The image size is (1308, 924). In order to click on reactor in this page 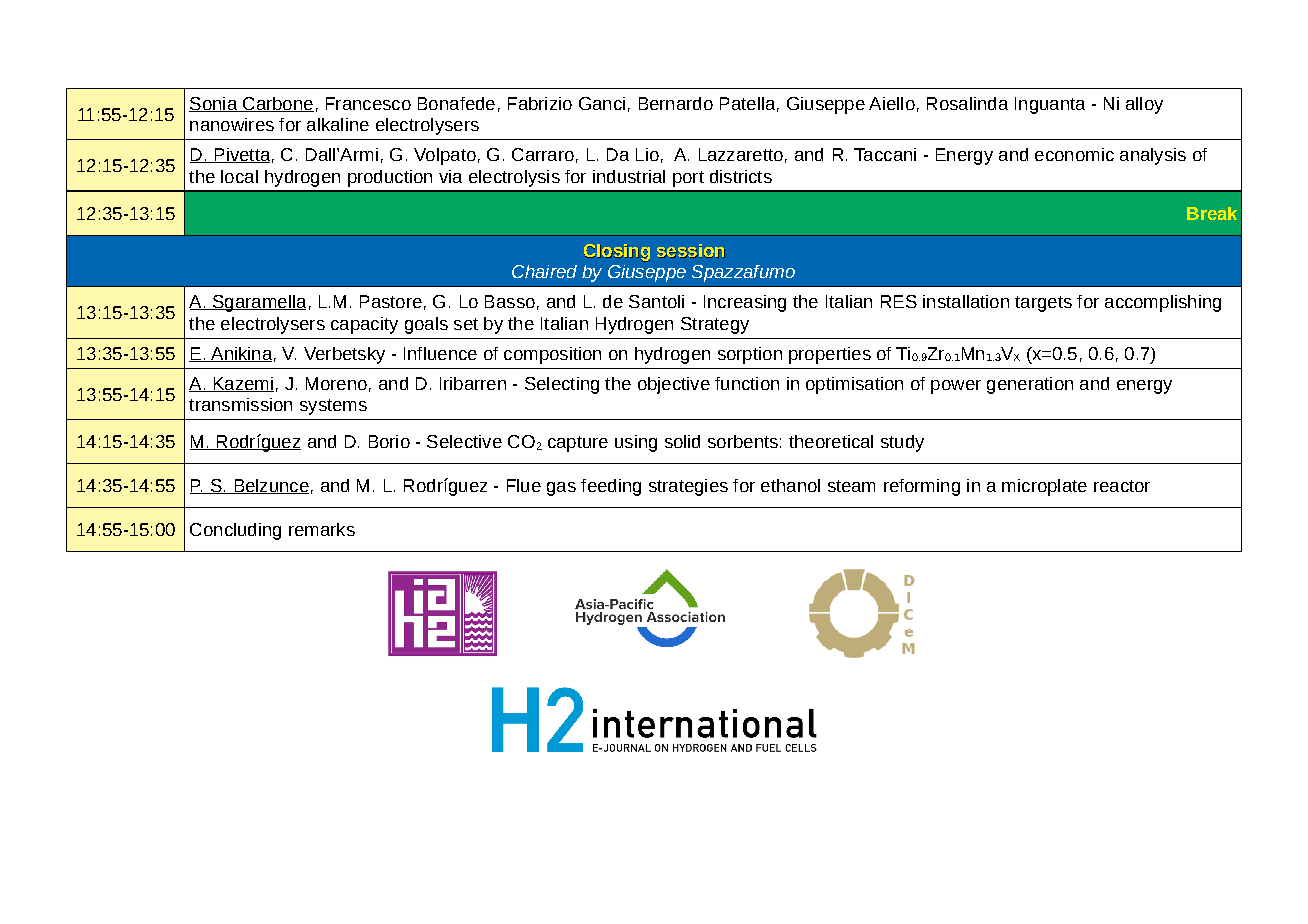, I will do `click(1122, 486)`.
